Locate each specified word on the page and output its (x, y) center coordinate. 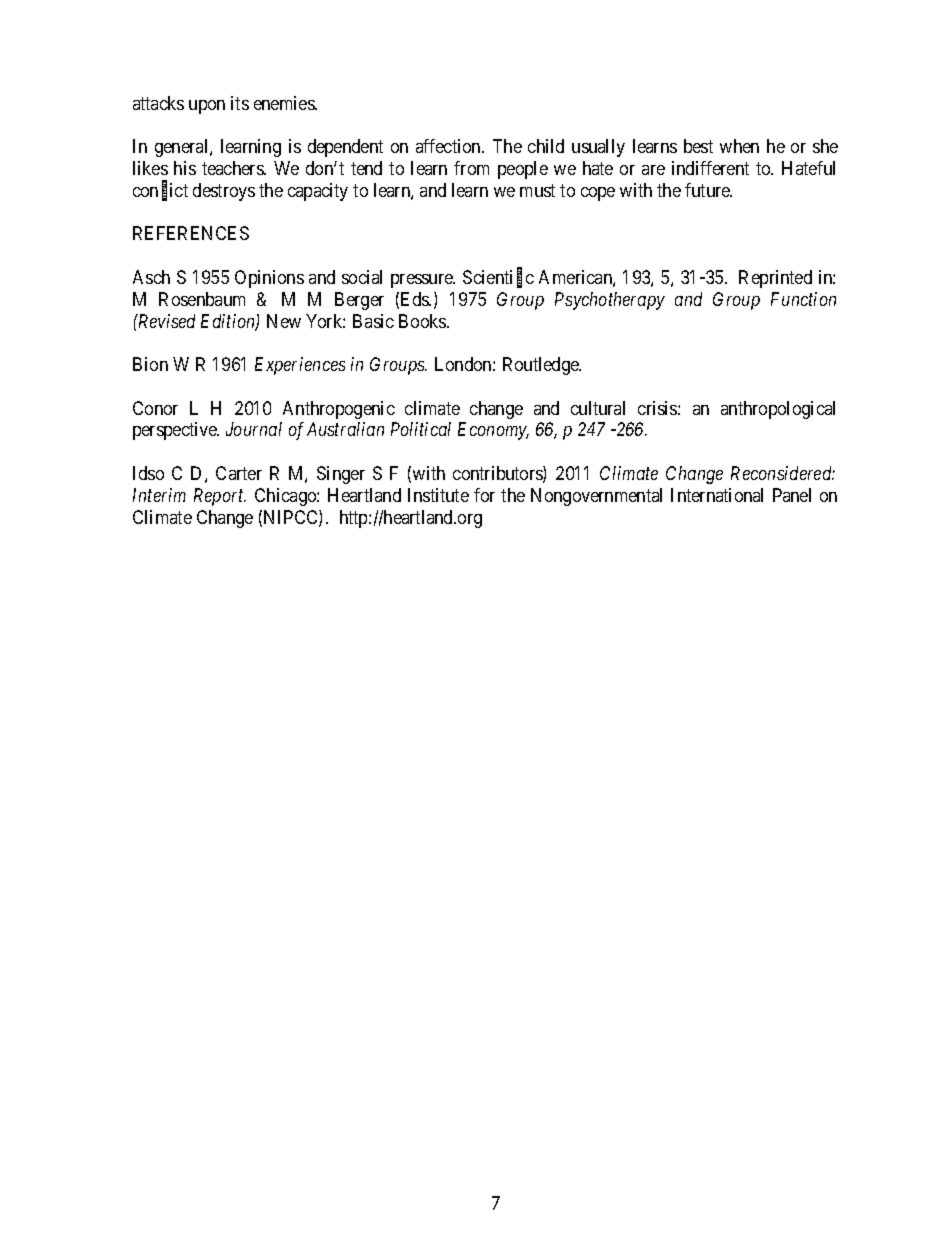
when (739, 146)
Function (803, 299)
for (484, 495)
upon (207, 107)
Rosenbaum (202, 299)
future (708, 190)
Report (220, 497)
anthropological (778, 410)
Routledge (542, 366)
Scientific (498, 278)
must (537, 190)
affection (449, 146)
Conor (155, 408)
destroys (224, 192)
